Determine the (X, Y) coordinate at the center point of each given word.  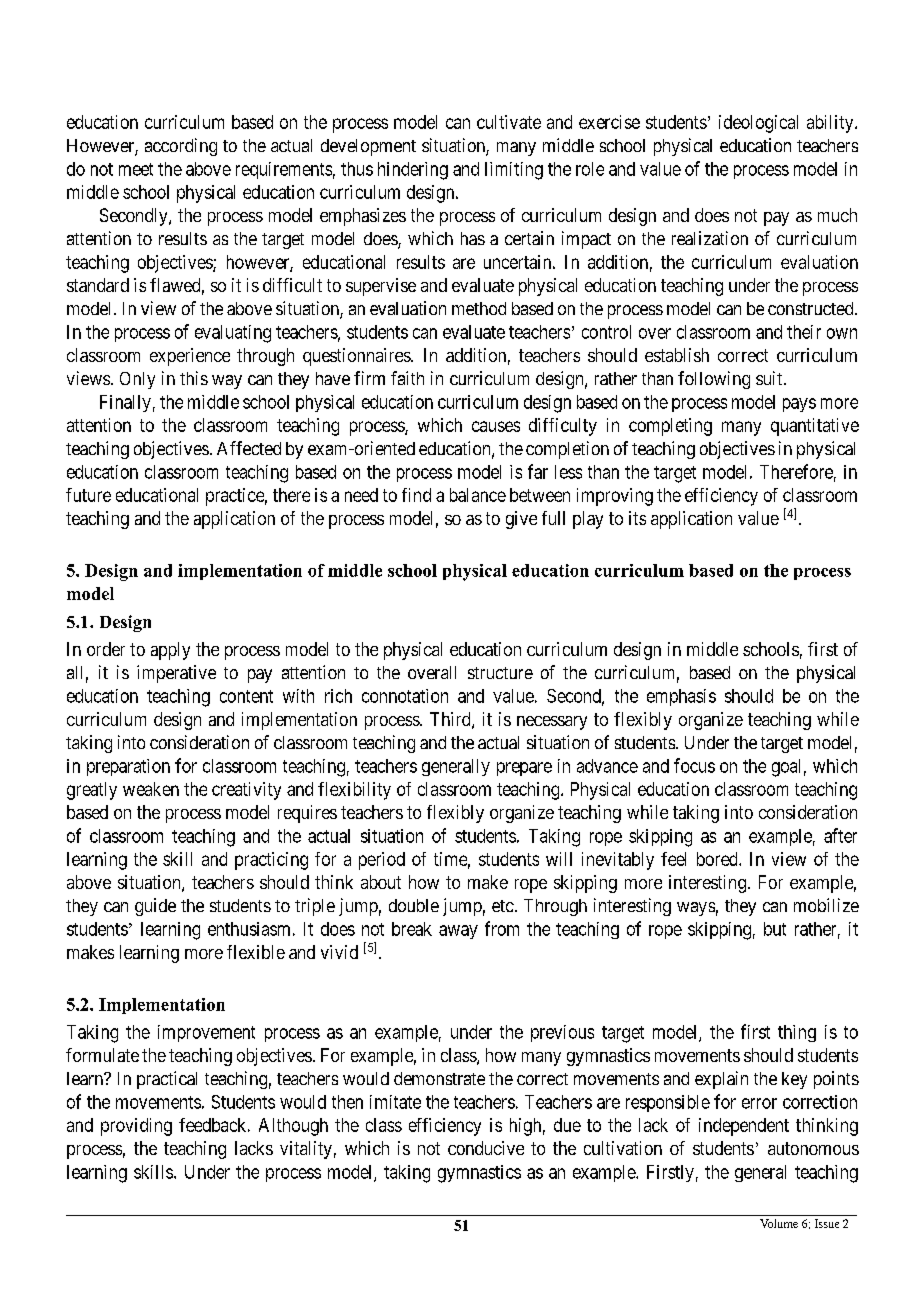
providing (136, 1127)
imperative (176, 674)
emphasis (681, 697)
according (181, 147)
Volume (779, 1223)
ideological (758, 124)
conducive (486, 1148)
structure (500, 673)
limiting (514, 171)
